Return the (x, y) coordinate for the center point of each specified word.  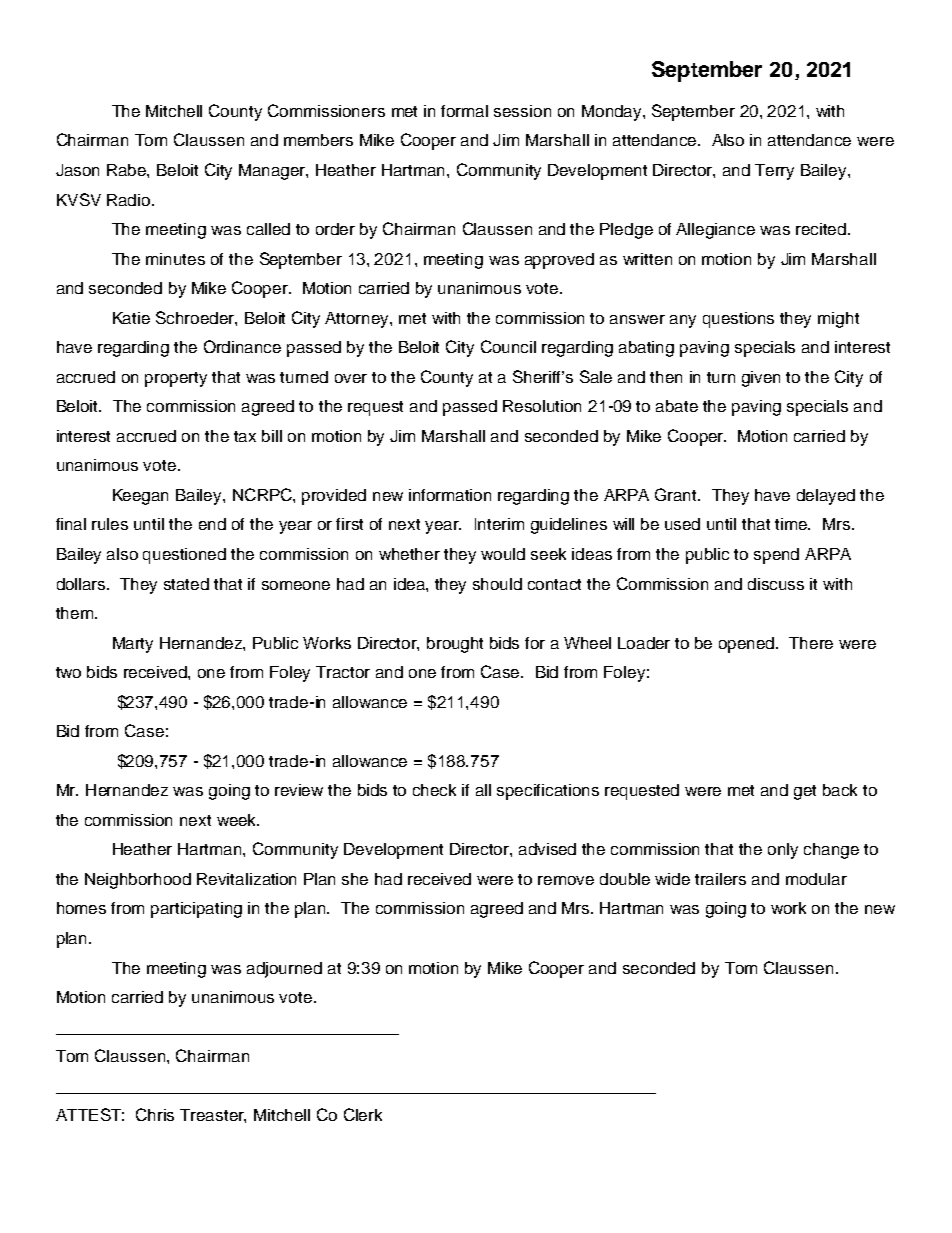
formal (464, 111)
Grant (677, 494)
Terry (774, 172)
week (238, 820)
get (805, 792)
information (450, 495)
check (434, 790)
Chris (155, 1114)
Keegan (140, 497)
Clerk (363, 1114)
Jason (77, 170)
